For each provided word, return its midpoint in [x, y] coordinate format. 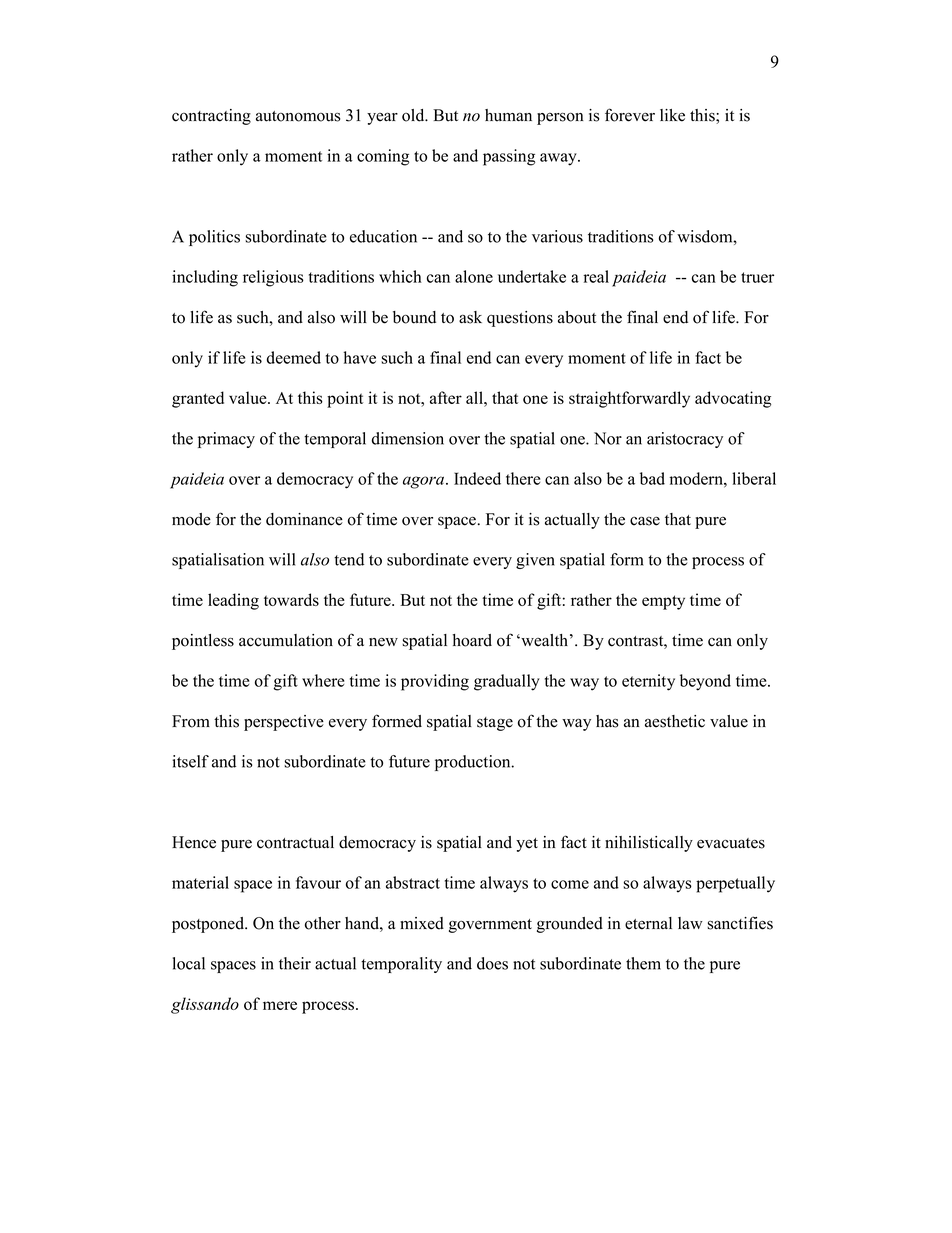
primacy [226, 440]
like [672, 115]
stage [495, 724]
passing [509, 157]
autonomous [298, 116]
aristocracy [685, 440]
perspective [284, 723]
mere [280, 1005]
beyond [705, 682]
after [446, 397]
